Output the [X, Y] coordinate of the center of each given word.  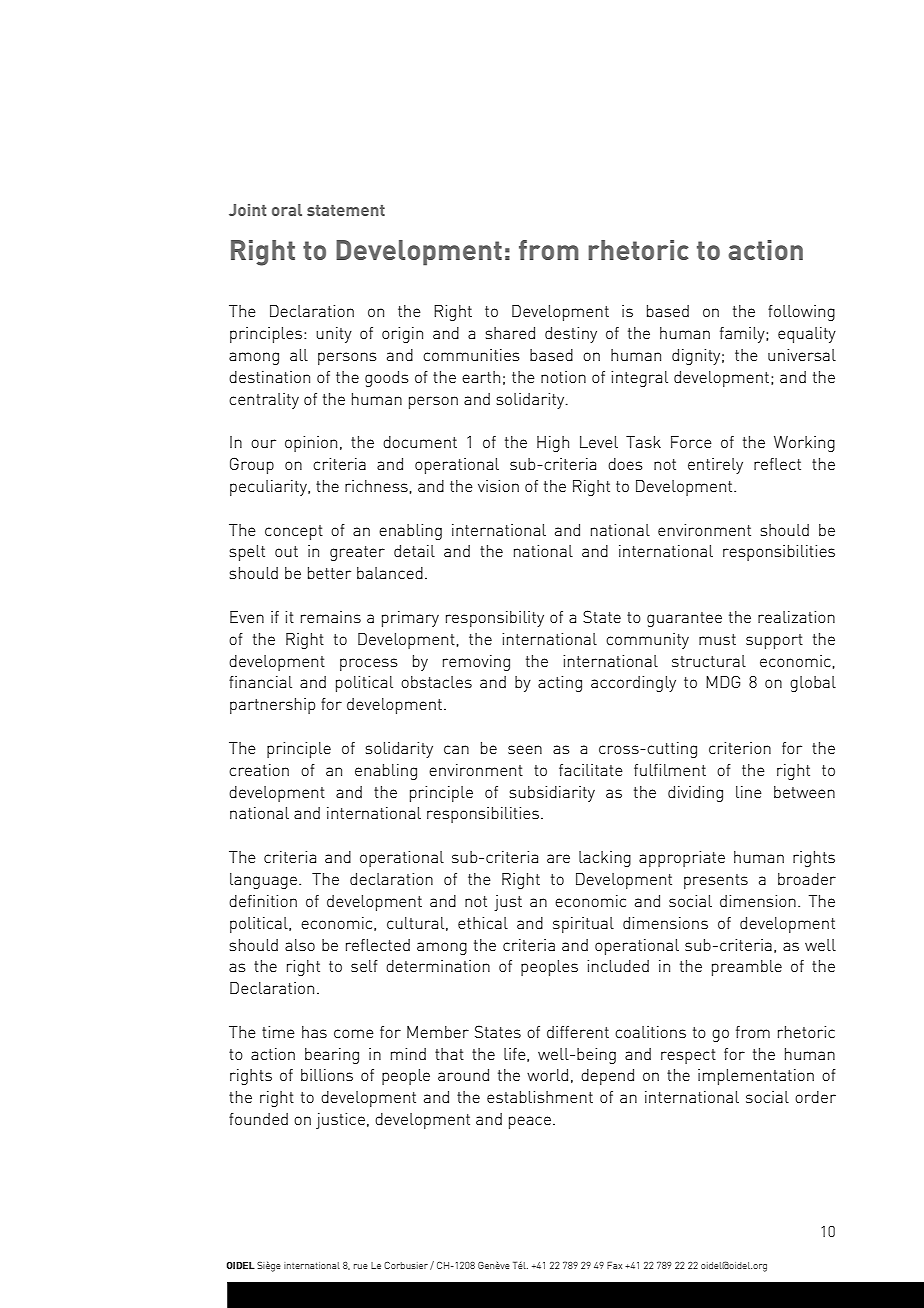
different [578, 1032]
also [300, 945]
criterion [740, 748]
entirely [715, 466]
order [815, 1097]
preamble [747, 968]
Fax [614, 1265]
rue [361, 1266]
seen [525, 749]
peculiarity [269, 488]
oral [287, 210]
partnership [272, 706]
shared [510, 333]
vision [498, 486]
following [801, 313]
